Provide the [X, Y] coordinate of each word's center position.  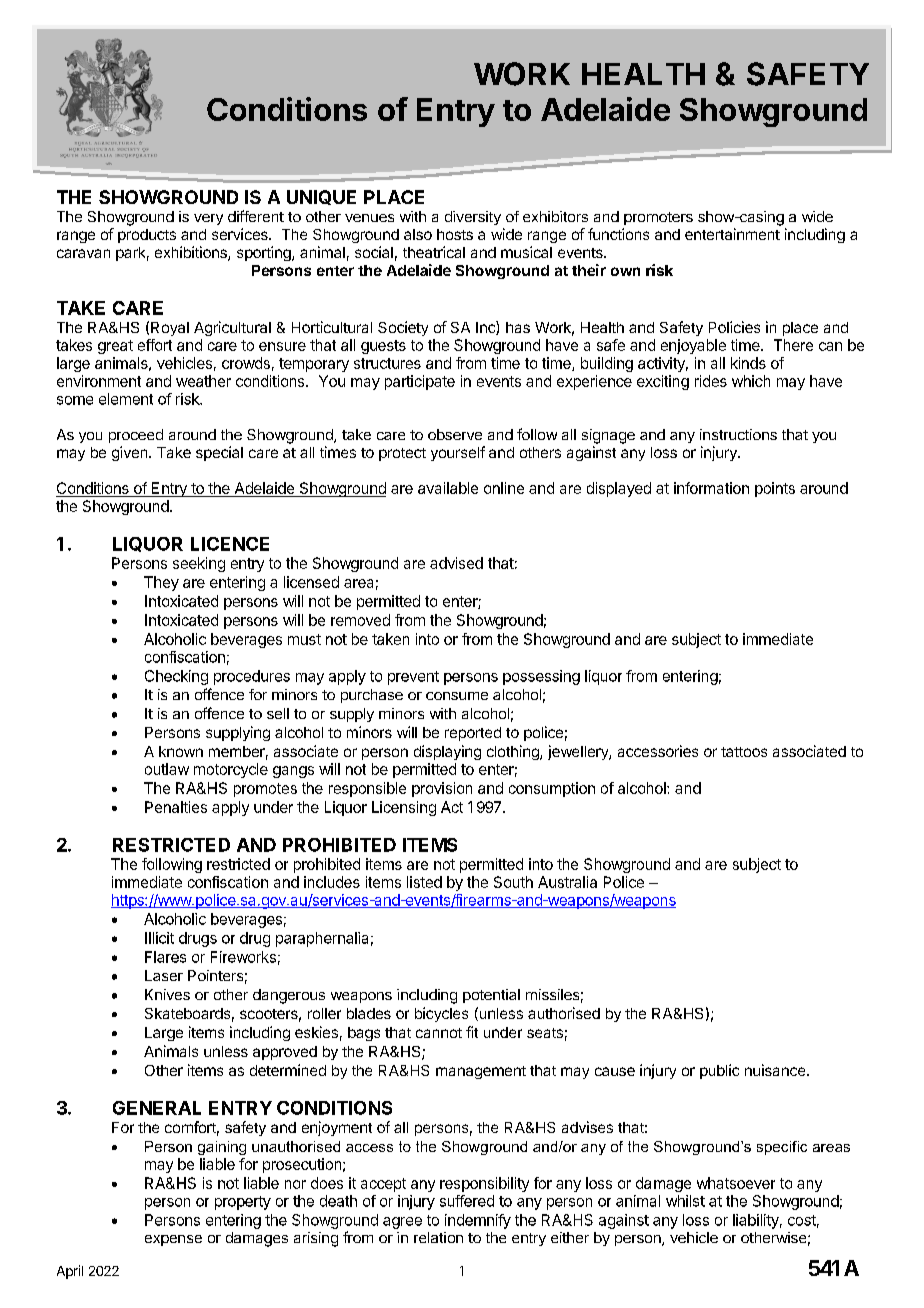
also [418, 234]
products [147, 236]
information [711, 488]
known [181, 751]
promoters [658, 218]
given [131, 453]
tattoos [744, 752]
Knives [167, 994]
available [448, 488]
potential [491, 996]
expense [173, 1240]
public [719, 1071]
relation [438, 1237]
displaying [447, 752]
